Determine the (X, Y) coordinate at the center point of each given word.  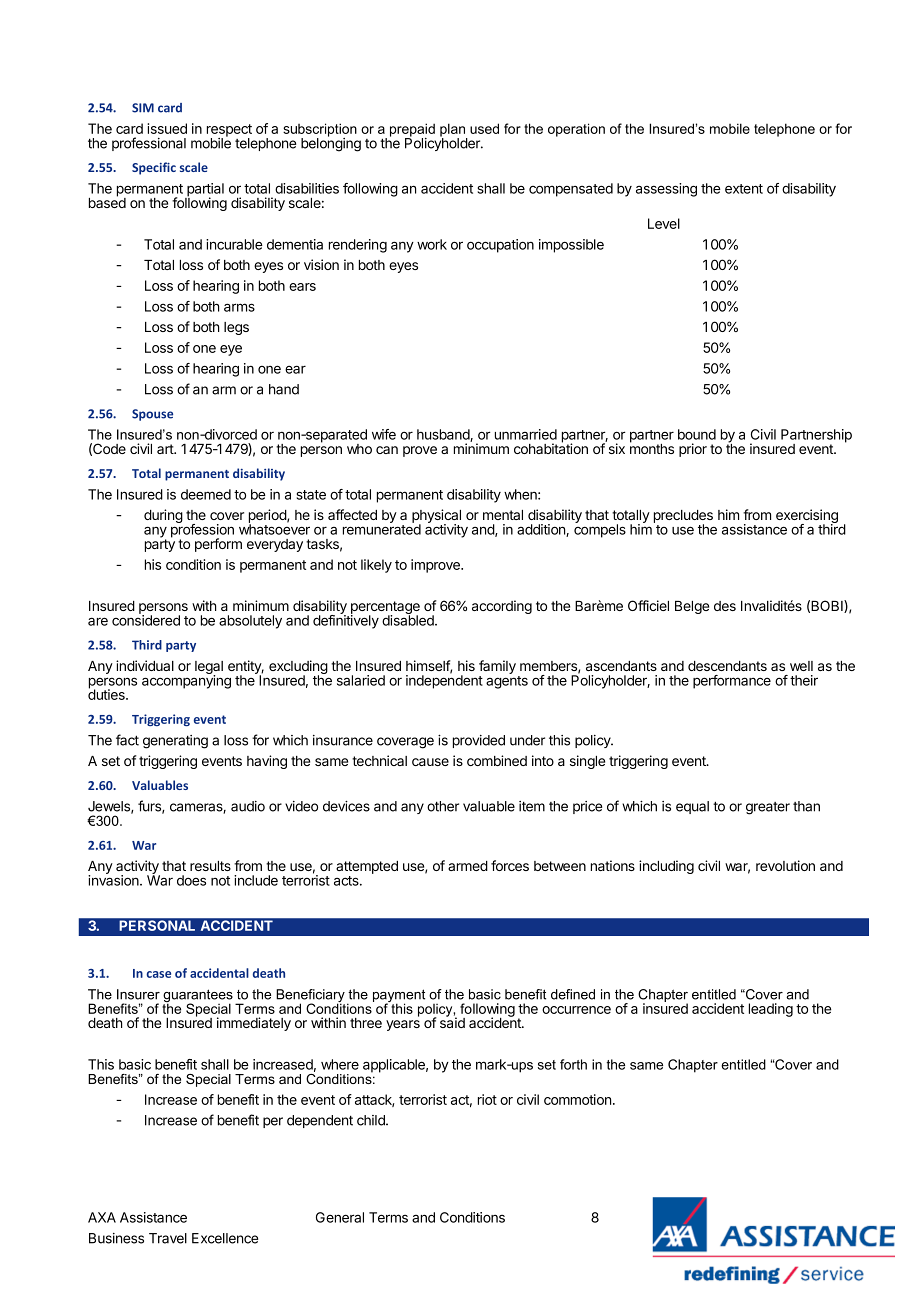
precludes (683, 517)
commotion (577, 1099)
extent (744, 189)
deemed (206, 494)
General (340, 1217)
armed (468, 866)
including (666, 867)
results (210, 866)
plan (454, 131)
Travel (168, 1238)
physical (436, 517)
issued (167, 128)
